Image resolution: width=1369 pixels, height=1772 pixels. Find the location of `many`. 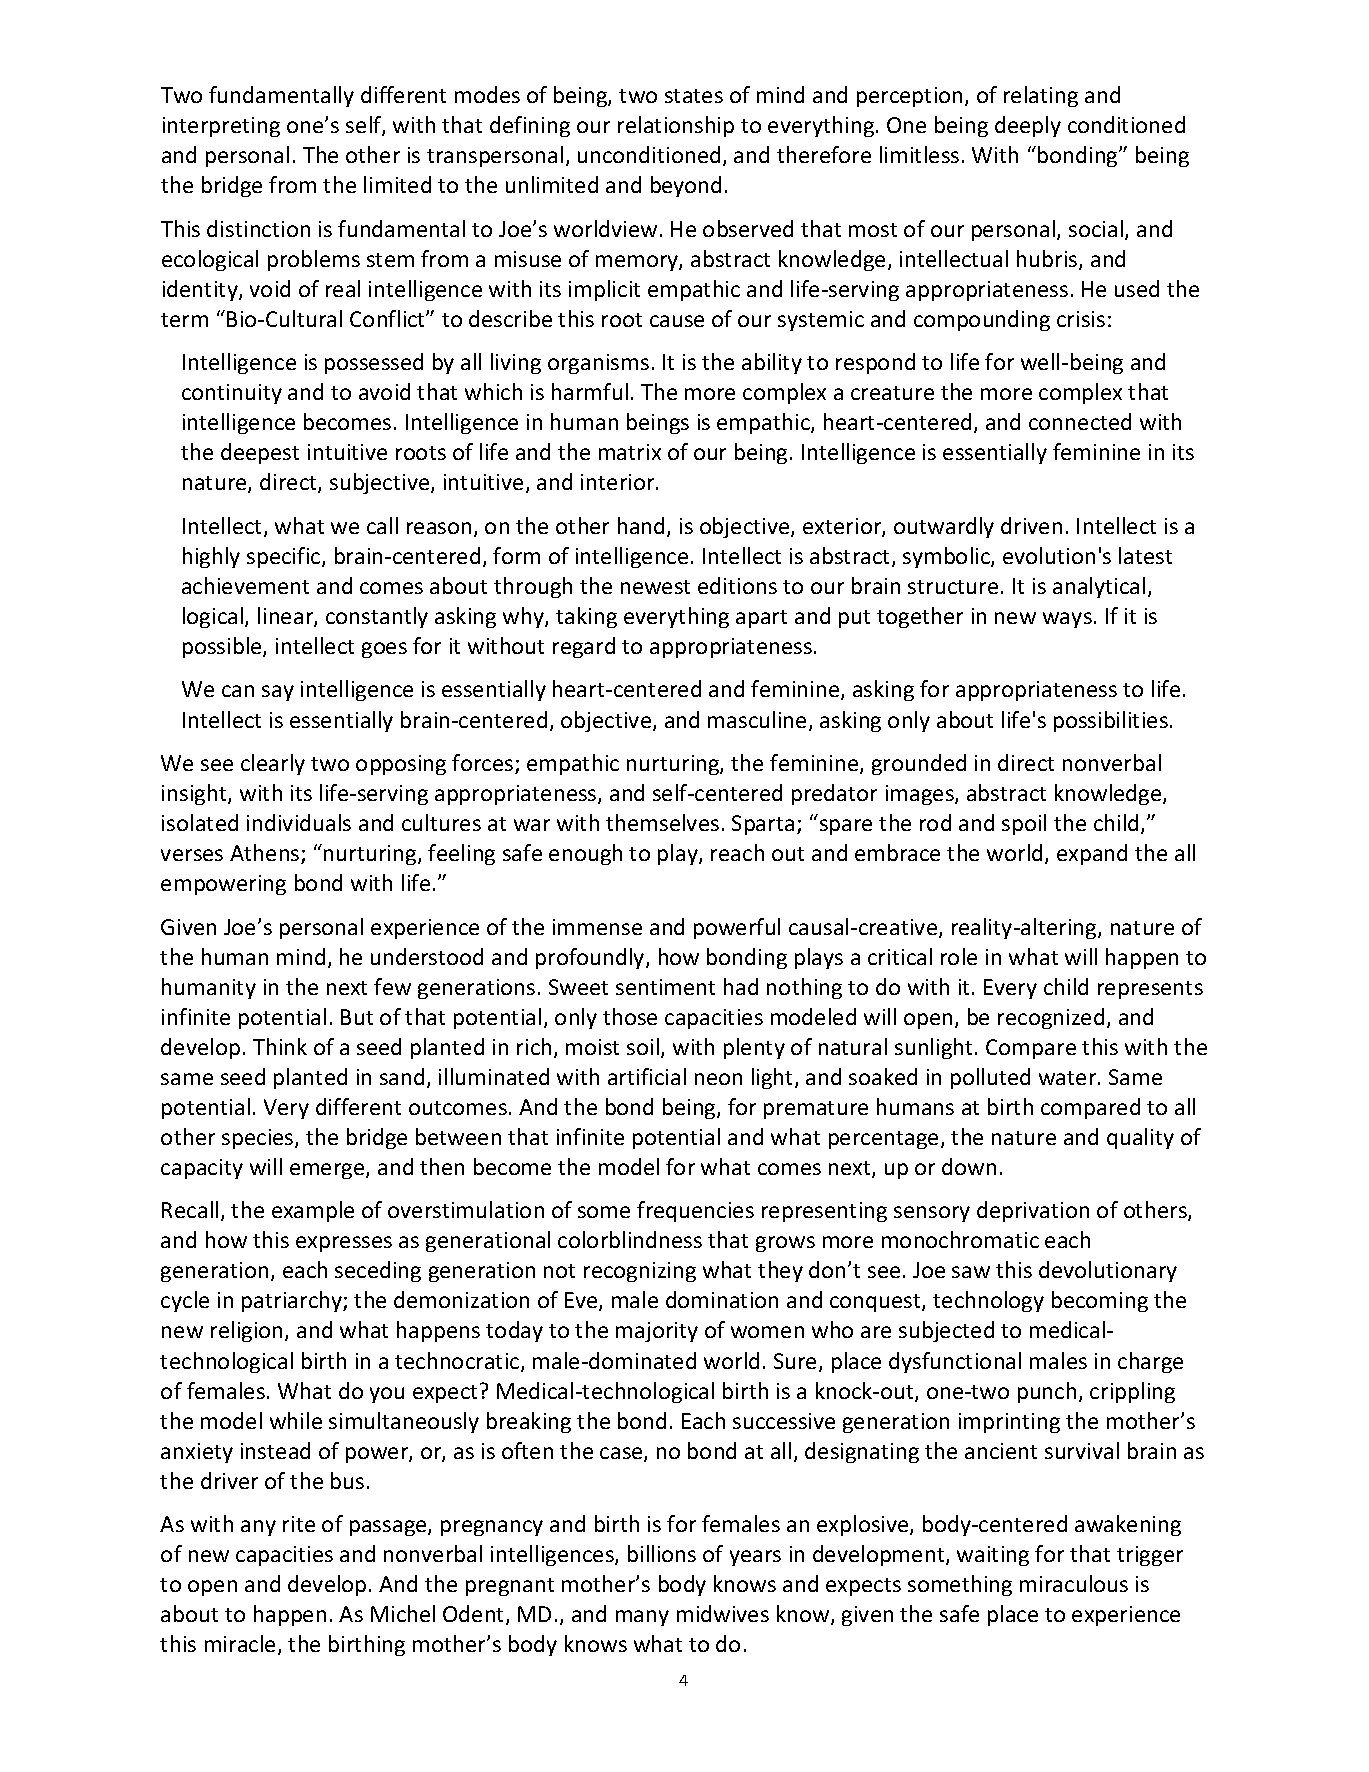

many is located at coordinates (642, 1618).
